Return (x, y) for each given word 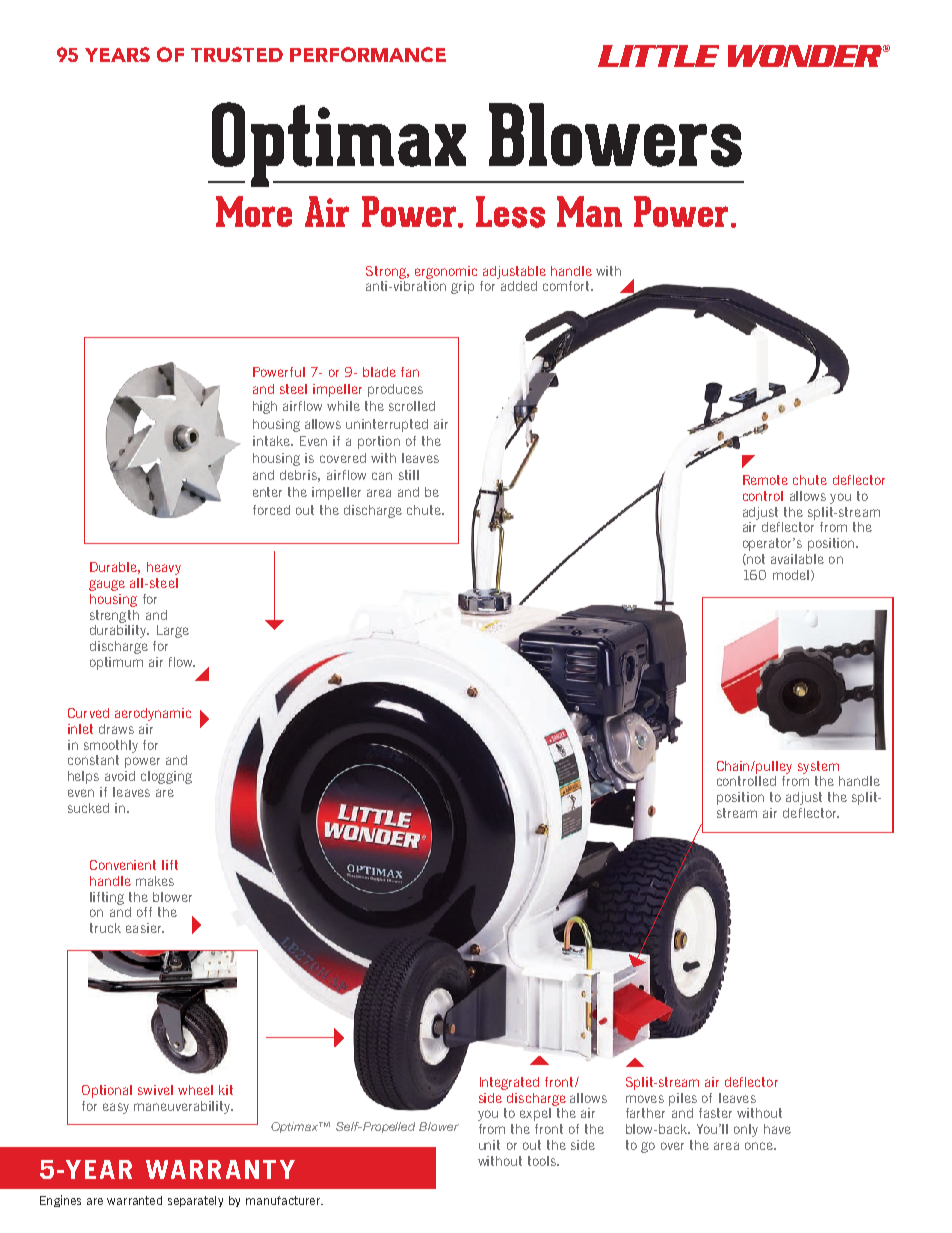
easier (145, 928)
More (254, 211)
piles (683, 1099)
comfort (567, 286)
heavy (164, 568)
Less (510, 212)
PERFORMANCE (368, 54)
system (818, 767)
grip (462, 287)
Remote (765, 480)
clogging (166, 777)
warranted (134, 1200)
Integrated (509, 1083)
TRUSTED (237, 54)
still (409, 475)
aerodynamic (153, 714)
